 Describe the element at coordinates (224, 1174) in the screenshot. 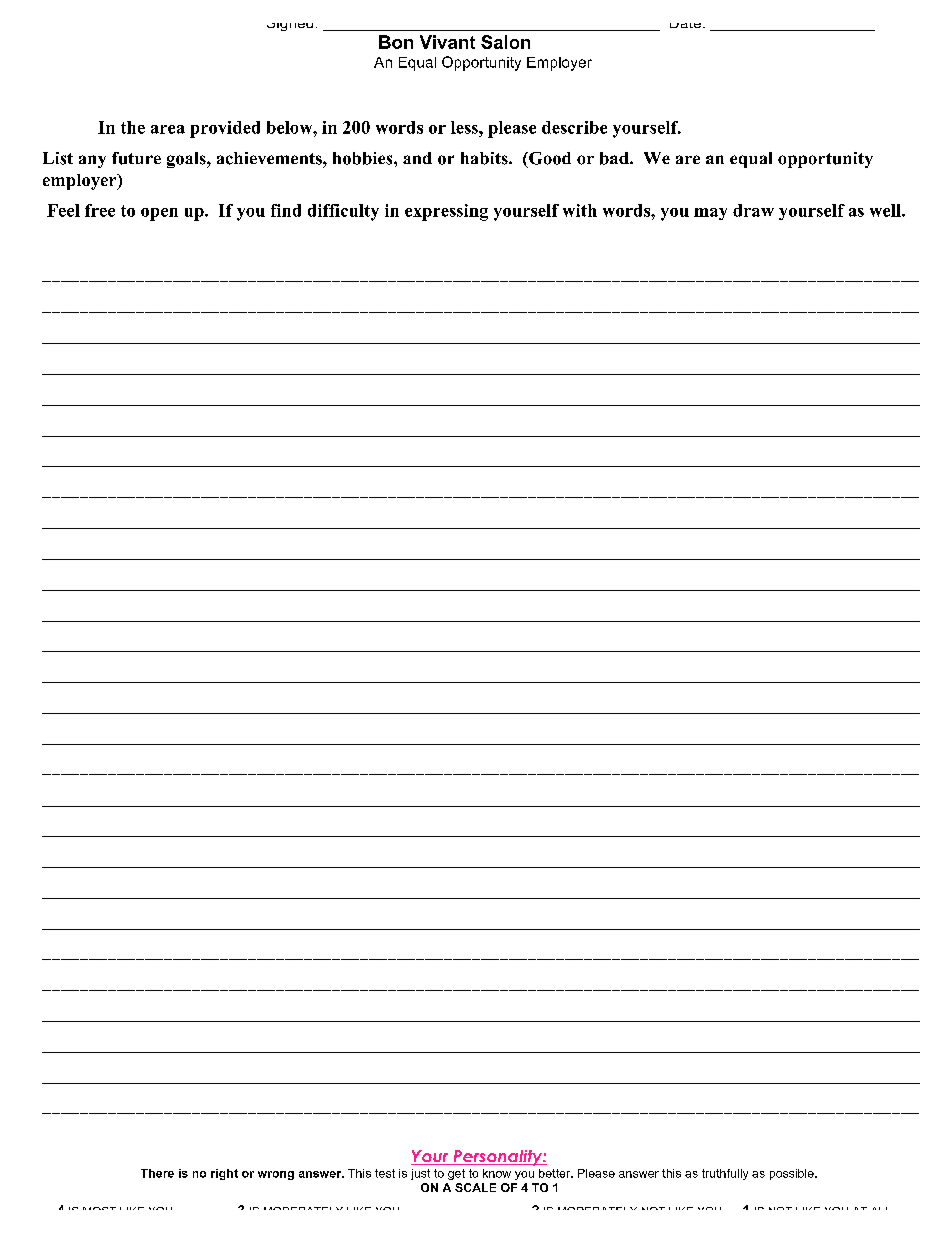

I see `right` at that location.
